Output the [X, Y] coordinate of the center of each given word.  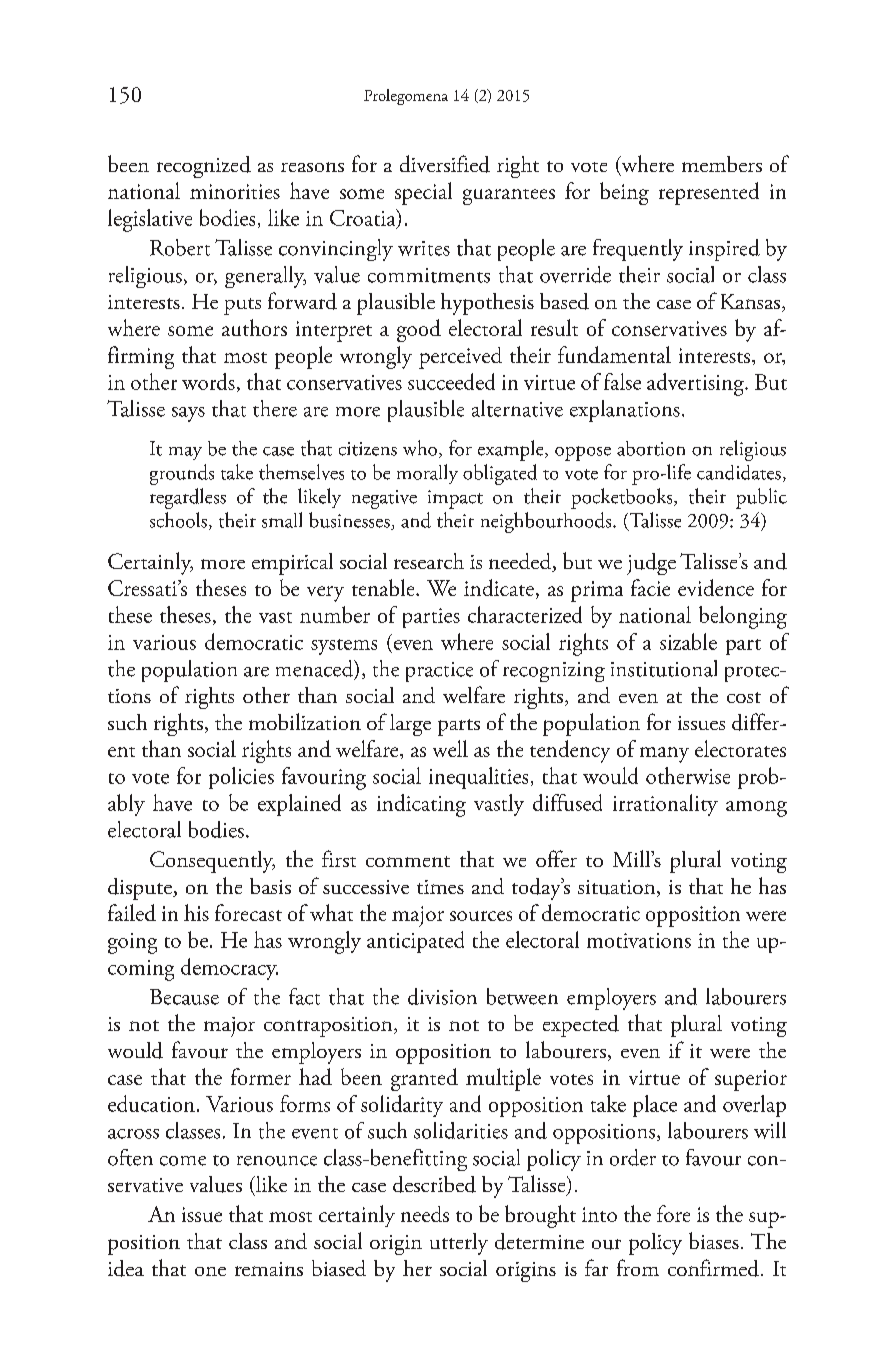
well [450, 748]
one [210, 1271]
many [664, 755]
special [423, 193]
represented [709, 193]
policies [241, 778]
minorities [235, 191]
